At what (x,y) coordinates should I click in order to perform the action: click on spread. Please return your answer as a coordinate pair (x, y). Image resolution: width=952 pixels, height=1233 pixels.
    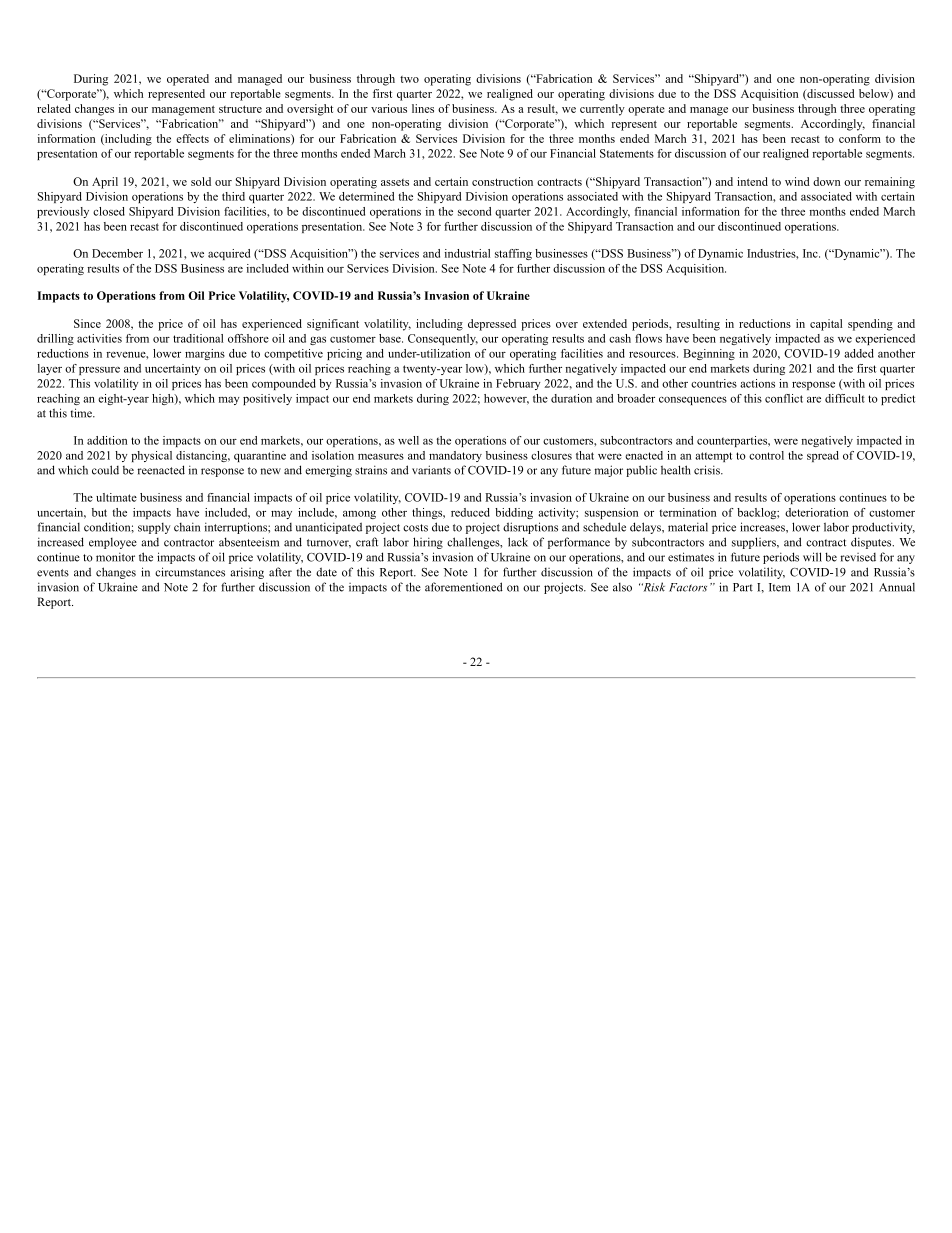
    Looking at the image, I should click on (823, 456).
